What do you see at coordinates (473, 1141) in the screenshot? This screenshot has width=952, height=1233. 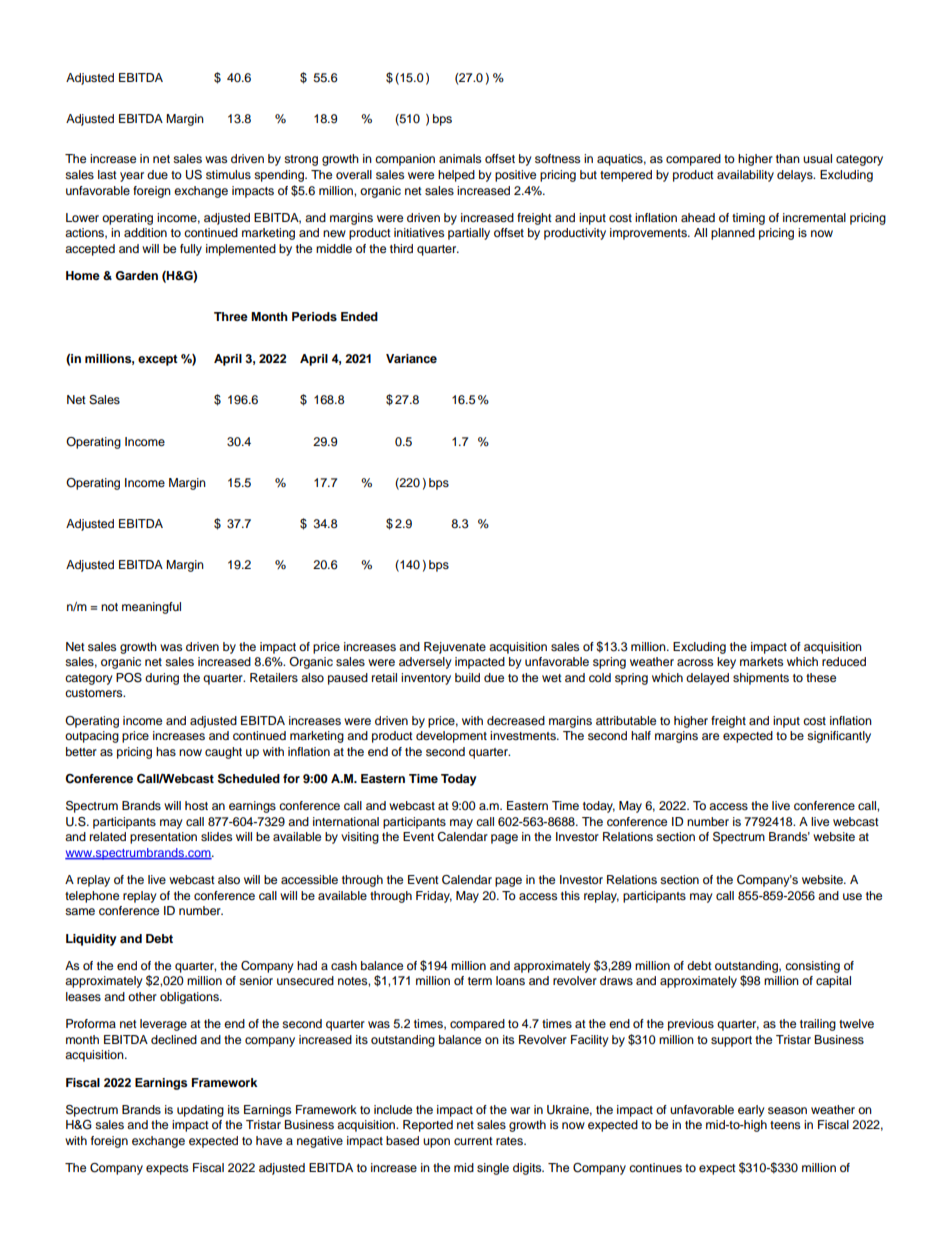 I see `current` at bounding box center [473, 1141].
